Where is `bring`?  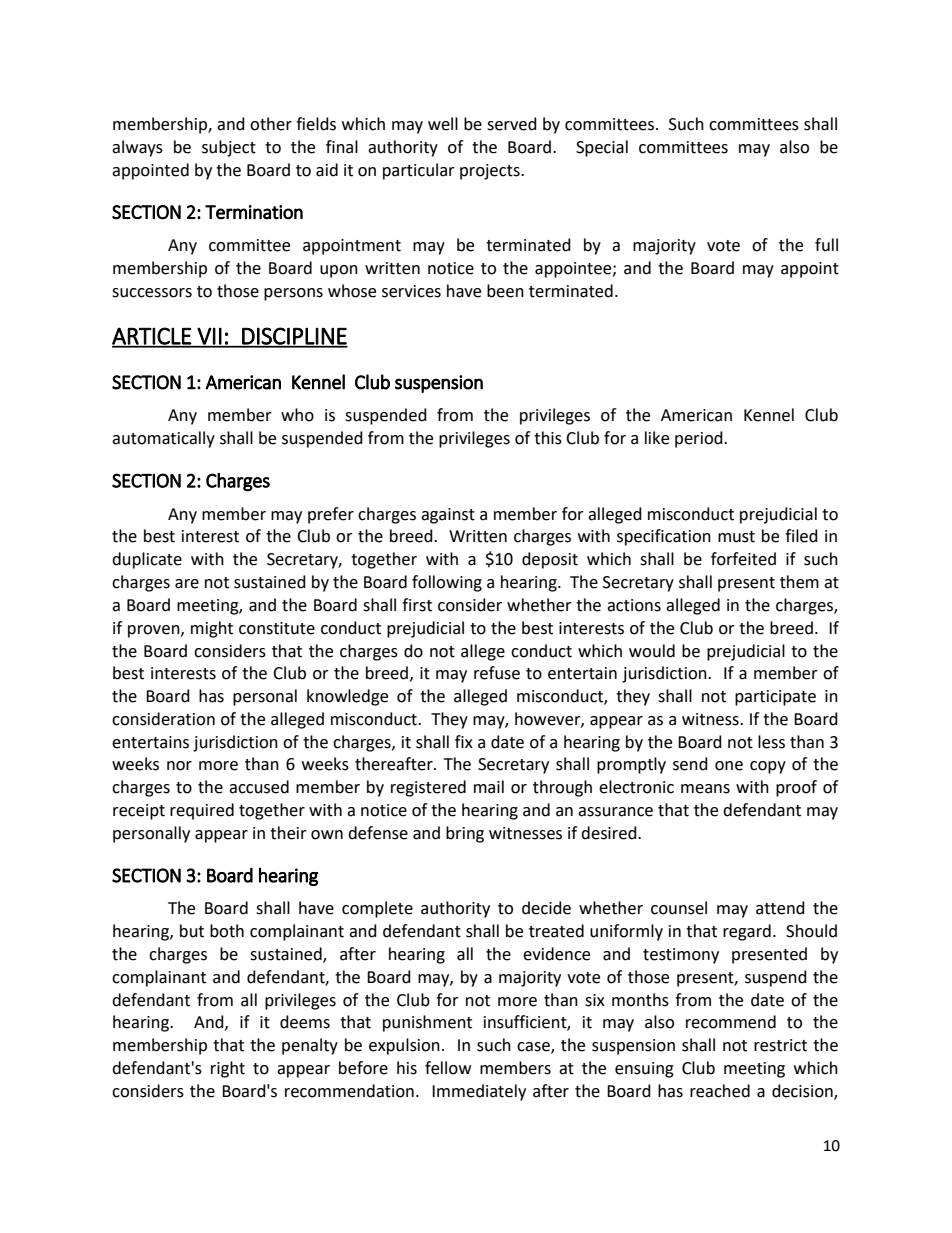 bring is located at coordinates (465, 834).
